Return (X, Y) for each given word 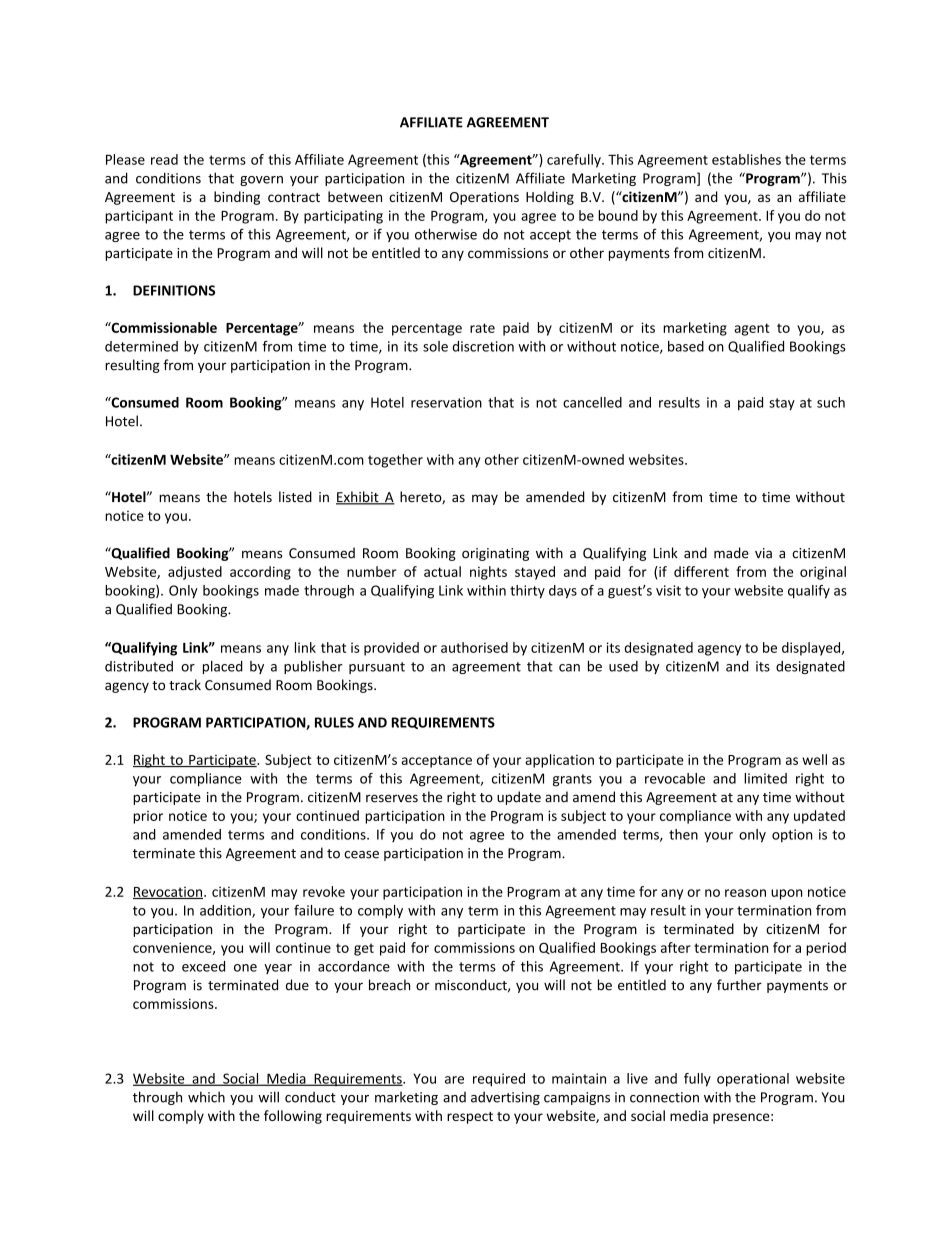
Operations (484, 198)
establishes (746, 159)
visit (668, 590)
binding (237, 198)
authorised (474, 647)
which (206, 1097)
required (499, 1080)
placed (223, 667)
